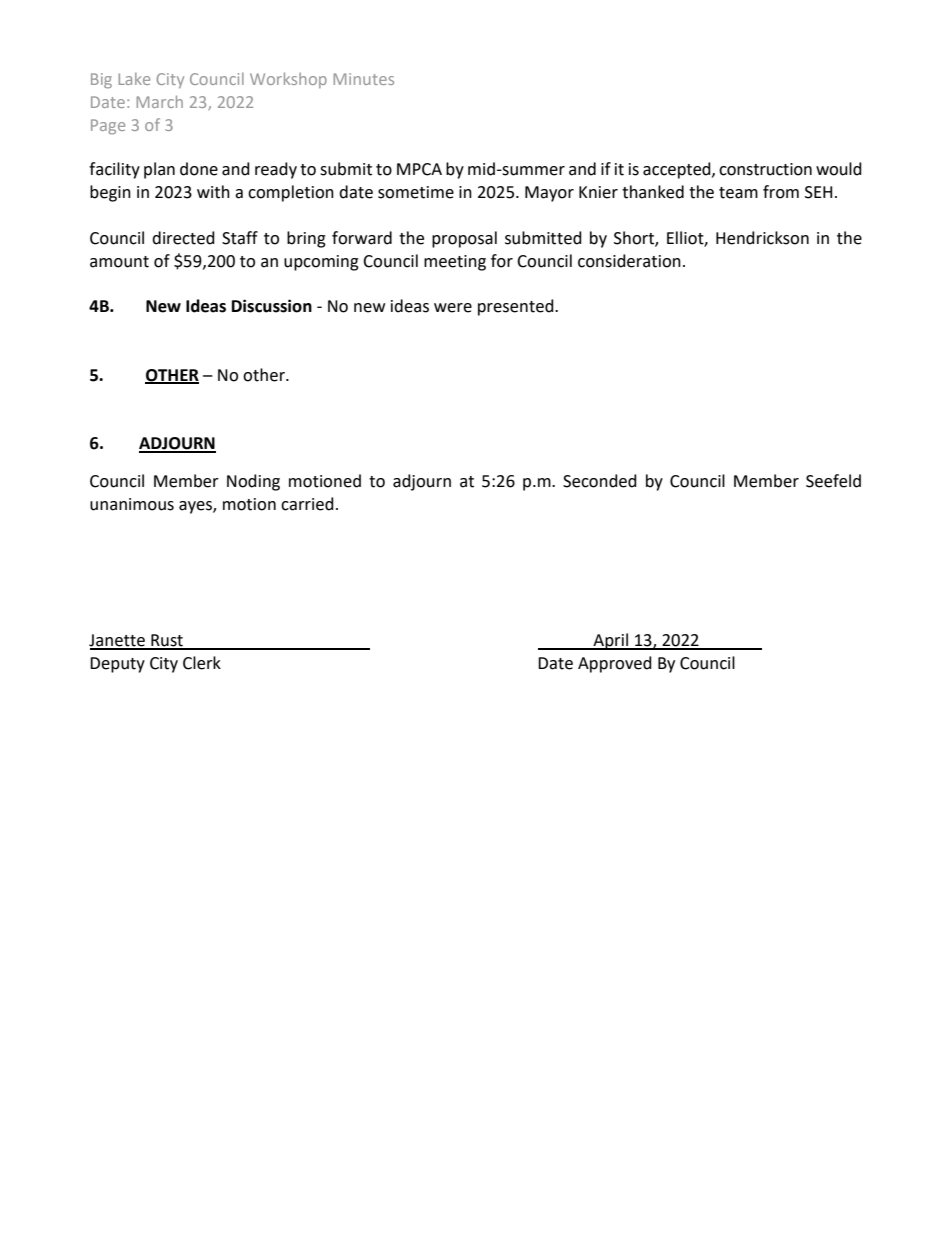 This image has width=952, height=1233. Describe the element at coordinates (600, 481) in the image. I see `Seconded` at that location.
